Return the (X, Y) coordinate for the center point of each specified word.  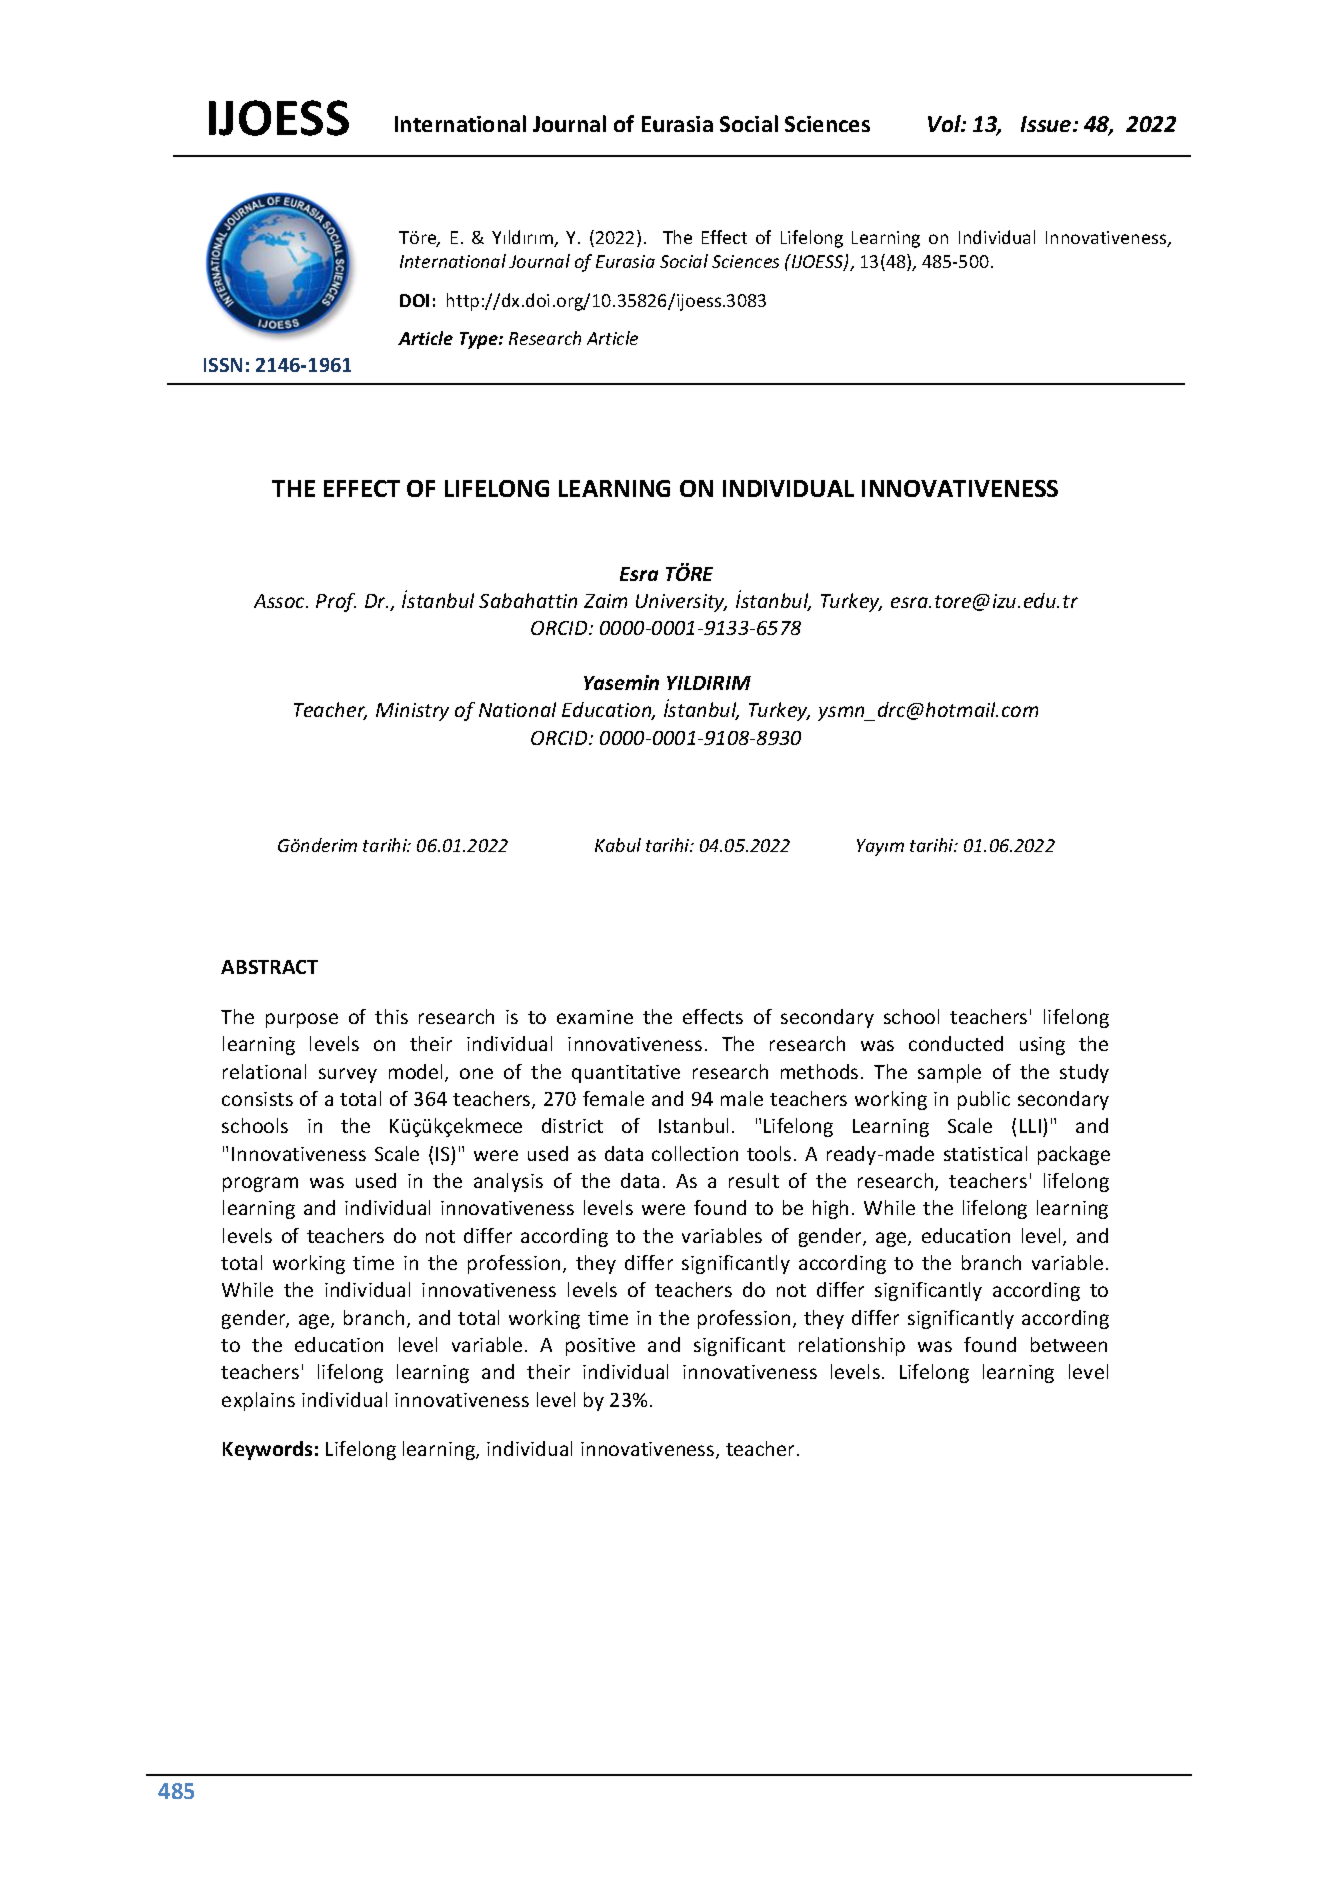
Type (480, 340)
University (681, 603)
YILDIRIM (709, 683)
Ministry (412, 712)
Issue (1047, 124)
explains (258, 1401)
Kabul (618, 845)
